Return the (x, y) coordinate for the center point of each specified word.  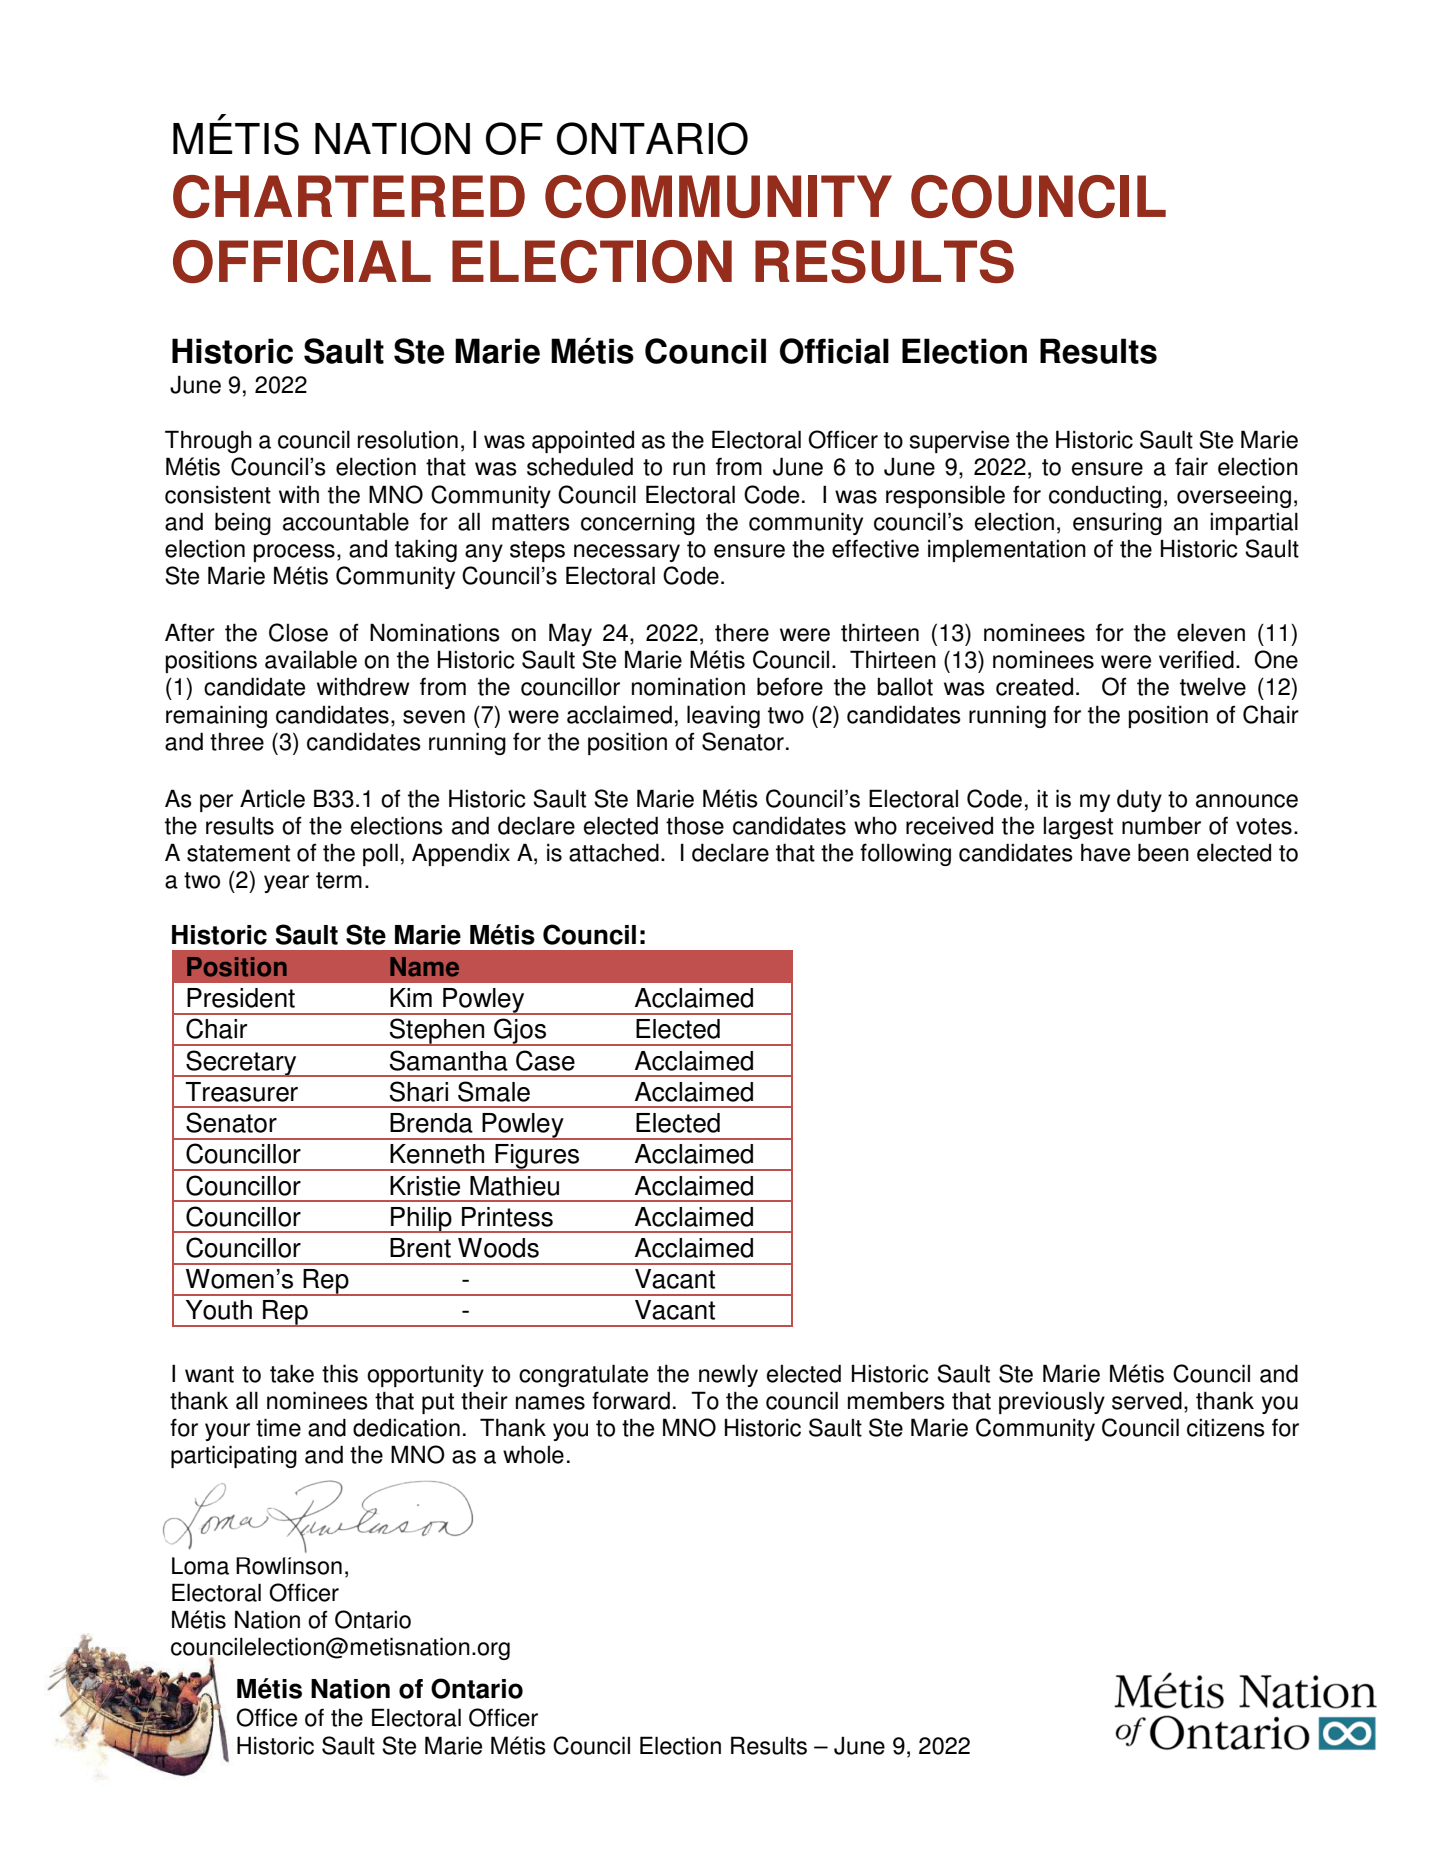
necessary (627, 553)
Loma (200, 1566)
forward (631, 1400)
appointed (583, 441)
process (294, 553)
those (695, 826)
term (339, 880)
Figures (537, 1157)
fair (1191, 466)
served (1147, 1400)
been (1163, 852)
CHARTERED (349, 196)
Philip (421, 1220)
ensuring (1117, 523)
